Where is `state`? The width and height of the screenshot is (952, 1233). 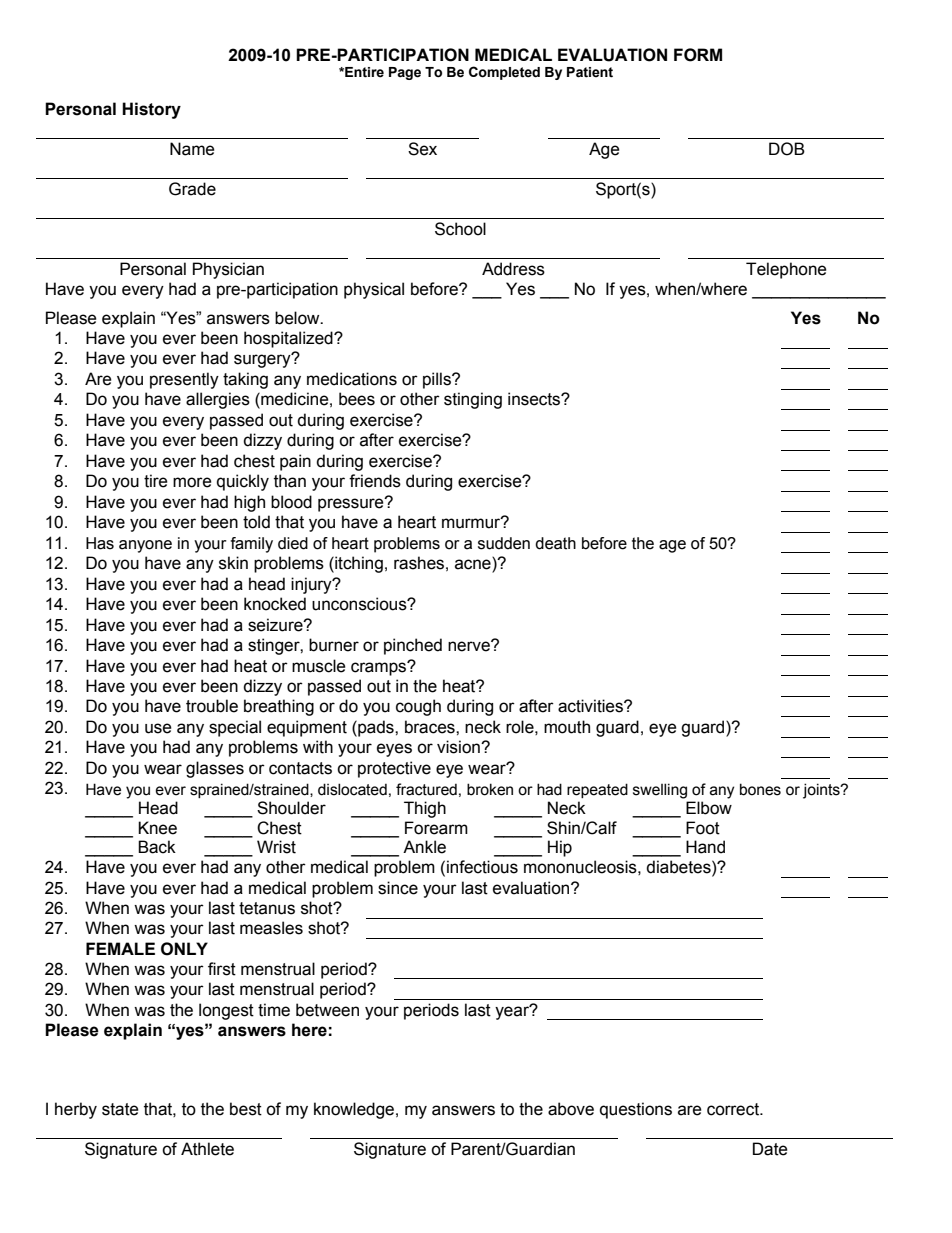 state is located at coordinates (120, 1109).
